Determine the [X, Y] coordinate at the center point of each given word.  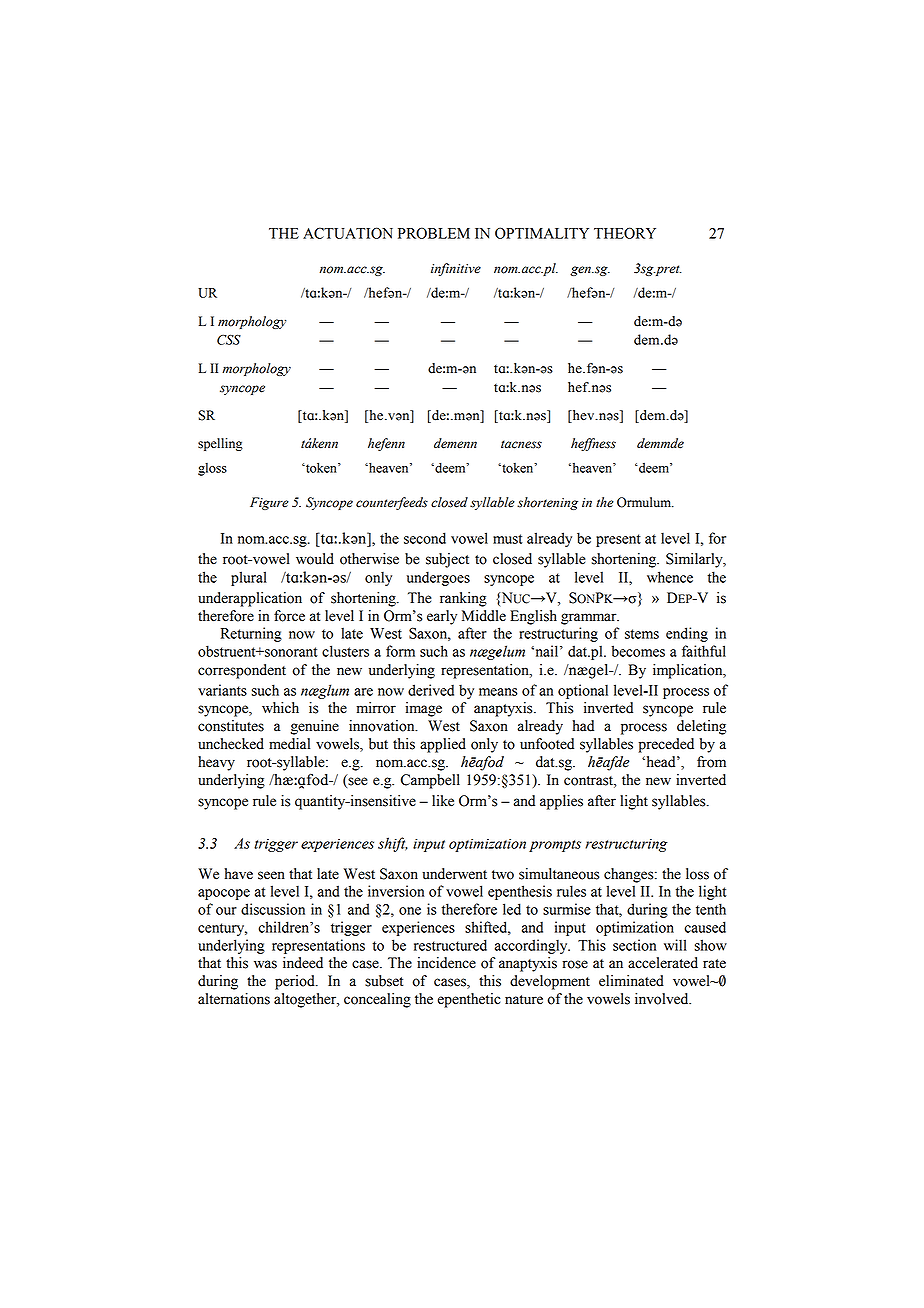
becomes [638, 651]
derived [431, 690]
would [315, 559]
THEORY [625, 233]
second [425, 538]
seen [271, 875]
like [443, 801]
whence [670, 577]
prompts [555, 846]
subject [447, 560]
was [265, 964]
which [280, 708]
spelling [220, 444]
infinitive [456, 269]
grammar [590, 619]
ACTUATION [348, 233]
